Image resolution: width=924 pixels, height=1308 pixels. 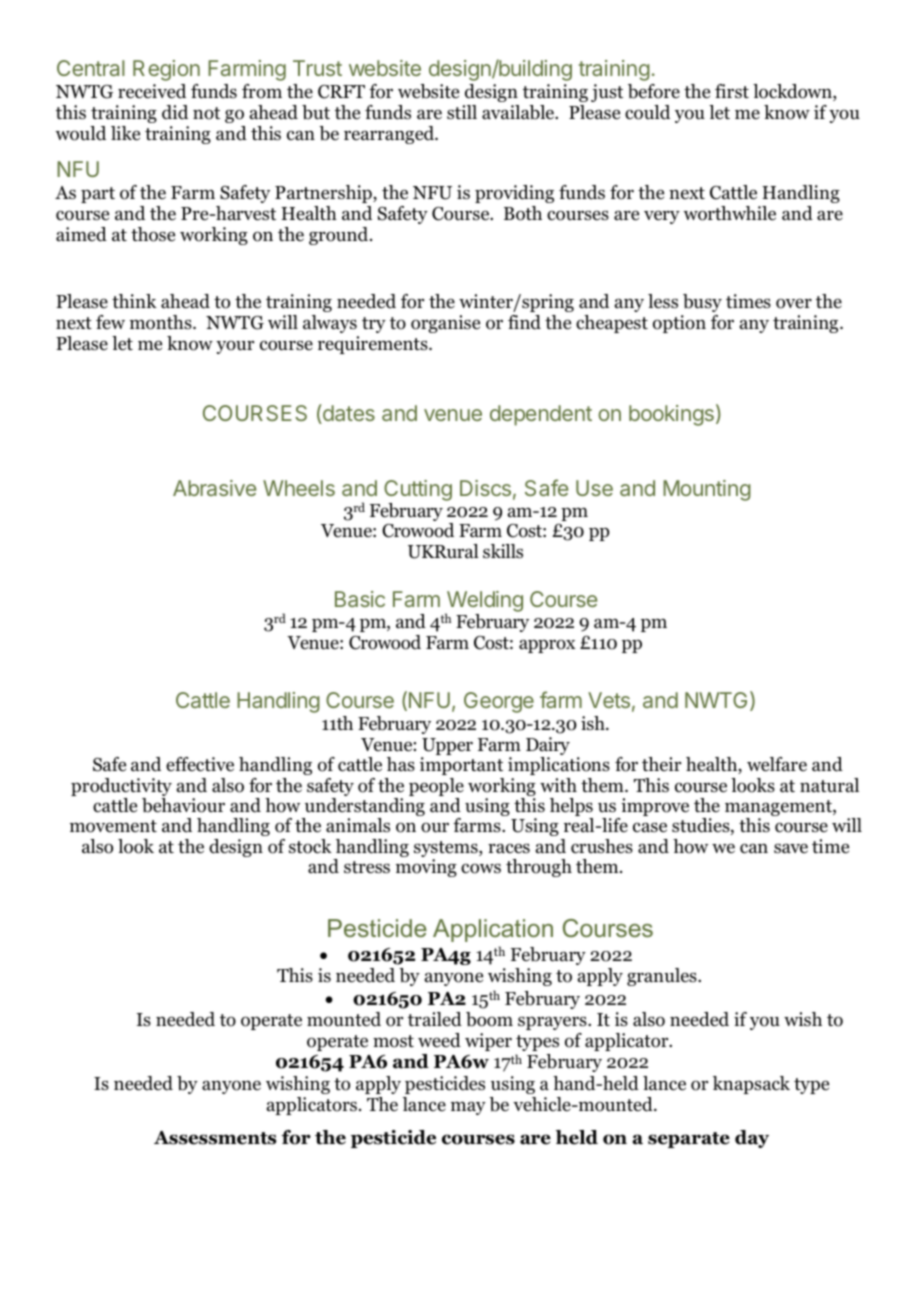 I want to click on first, so click(x=732, y=91).
